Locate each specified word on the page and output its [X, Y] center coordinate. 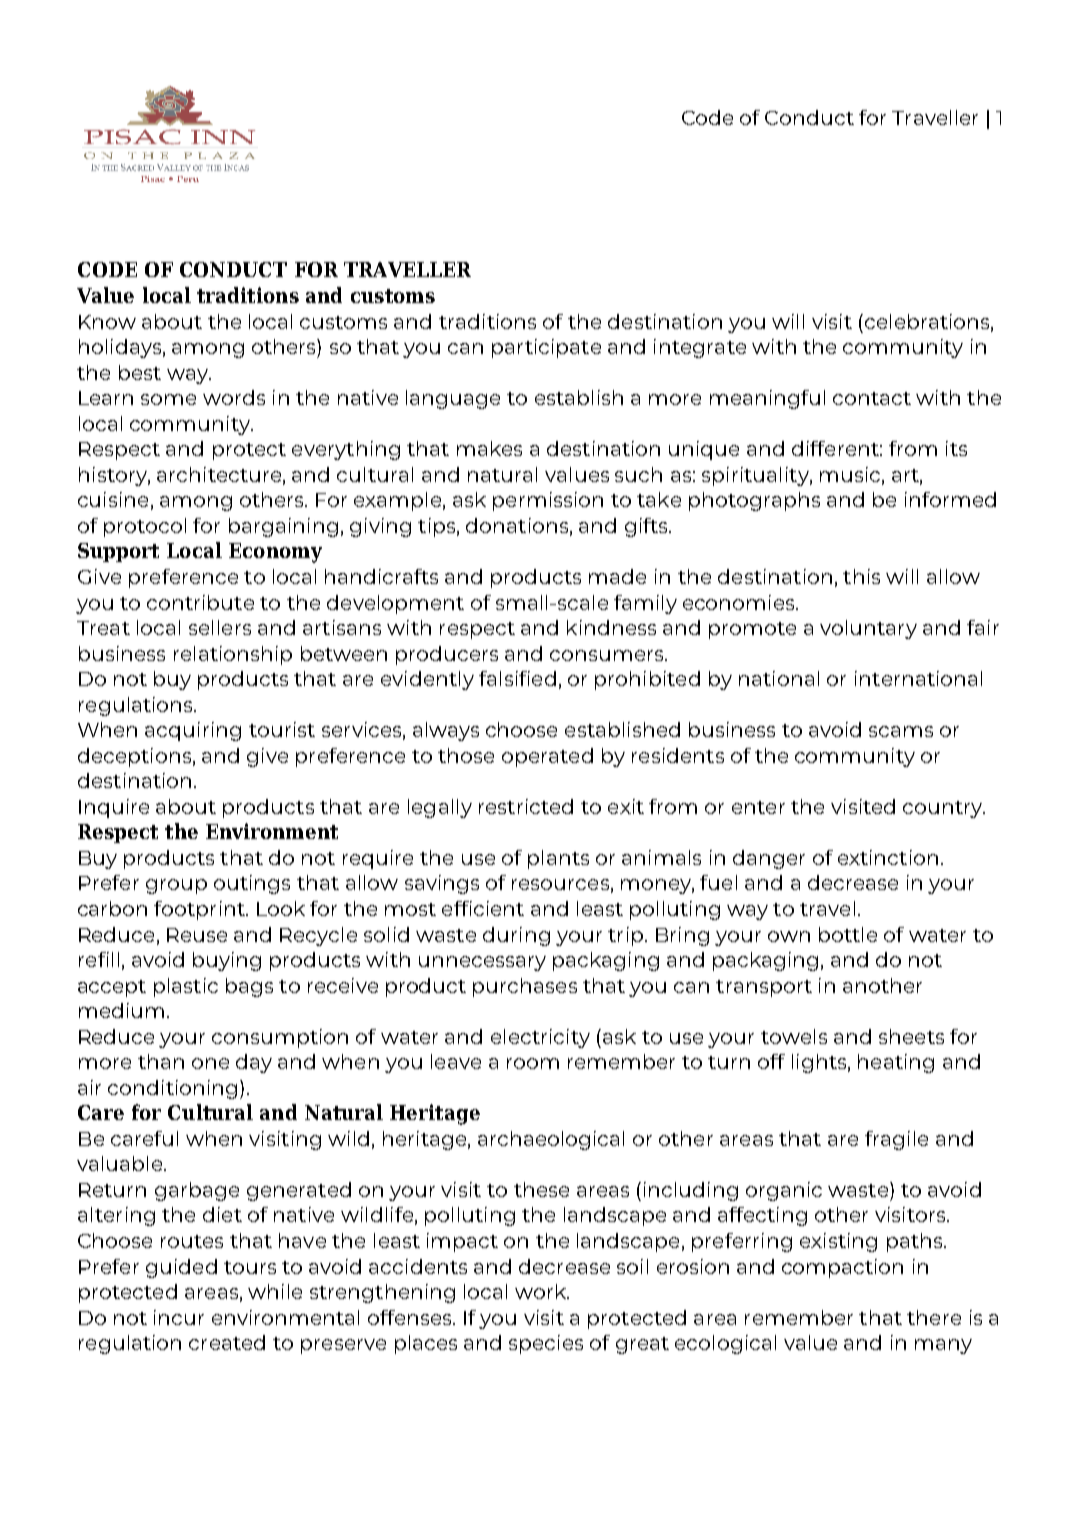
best [140, 372]
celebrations [928, 322]
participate [546, 348]
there [934, 1317]
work [542, 1291]
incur [179, 1317]
